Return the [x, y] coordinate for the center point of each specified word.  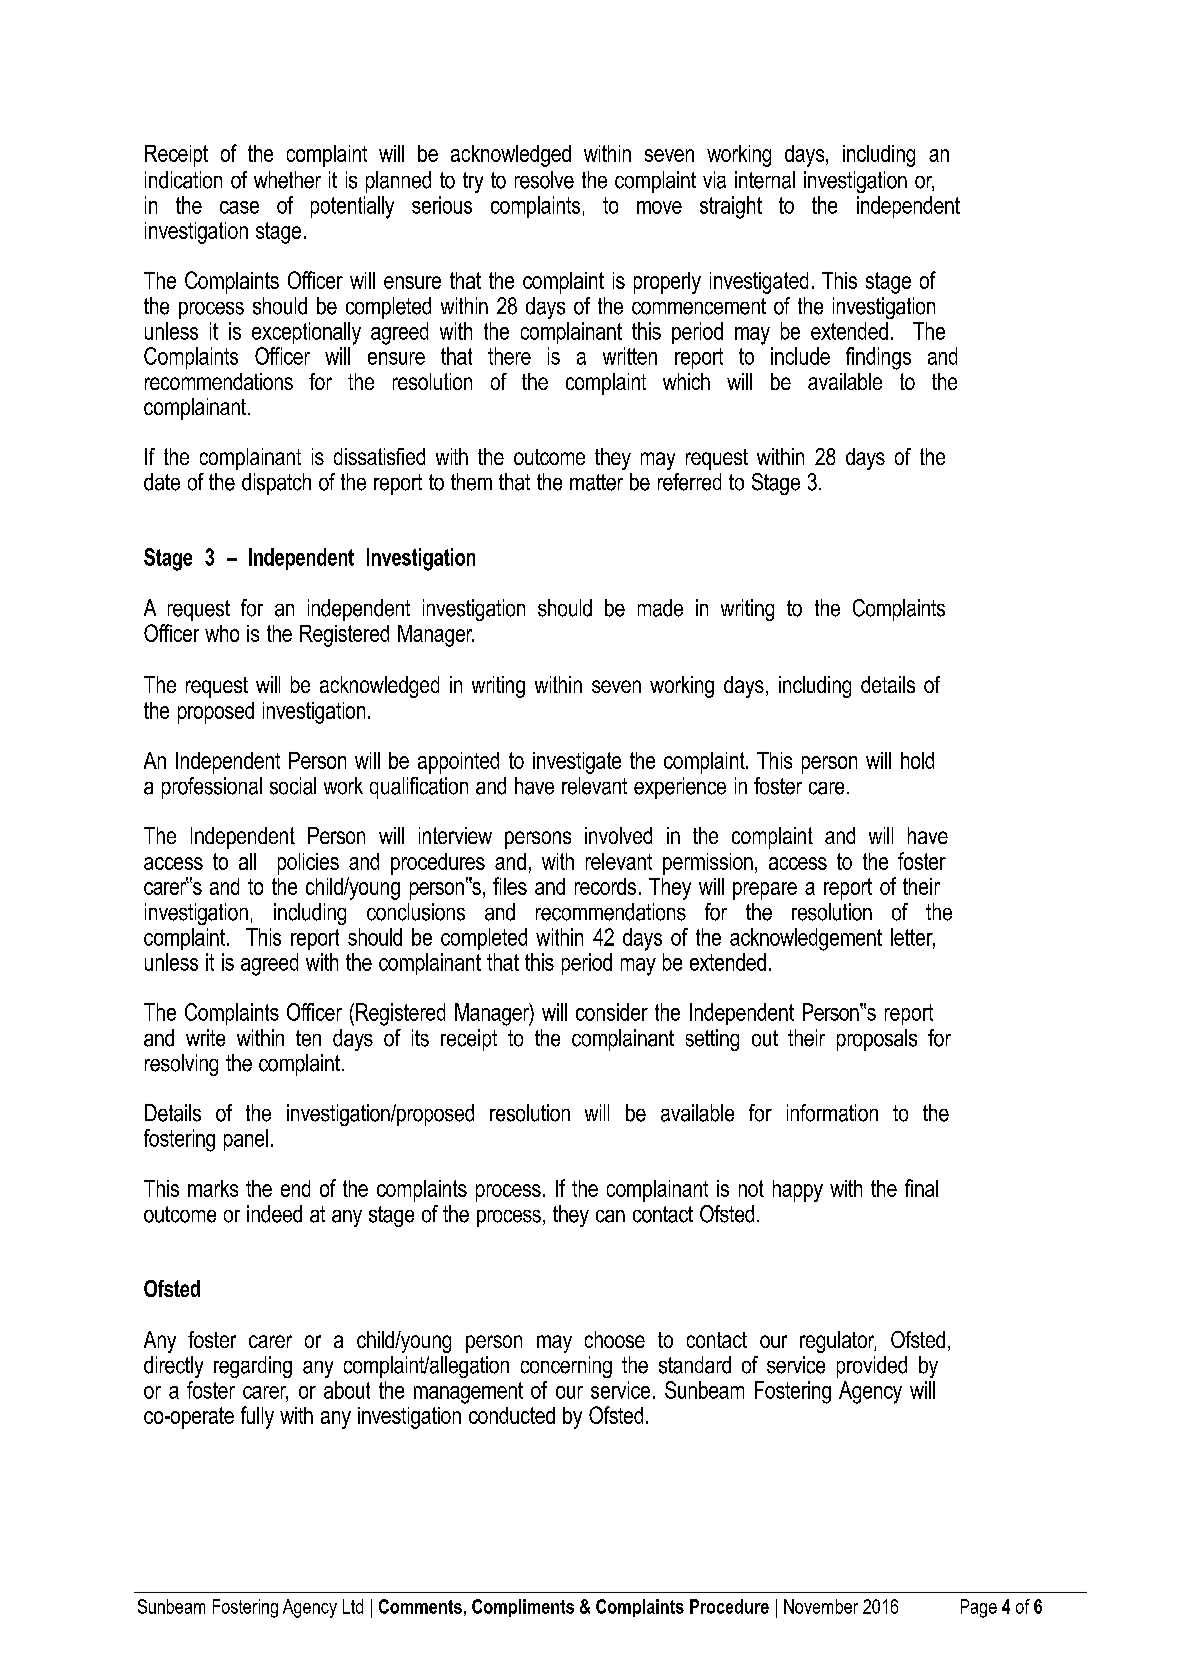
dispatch [276, 484]
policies [308, 864]
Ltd [353, 1606]
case [239, 207]
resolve [544, 180]
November [821, 1606]
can [610, 1216]
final [921, 1188]
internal [765, 180]
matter [596, 482]
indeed [274, 1214]
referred [689, 482]
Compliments [523, 1608]
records [605, 886]
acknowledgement [806, 939]
